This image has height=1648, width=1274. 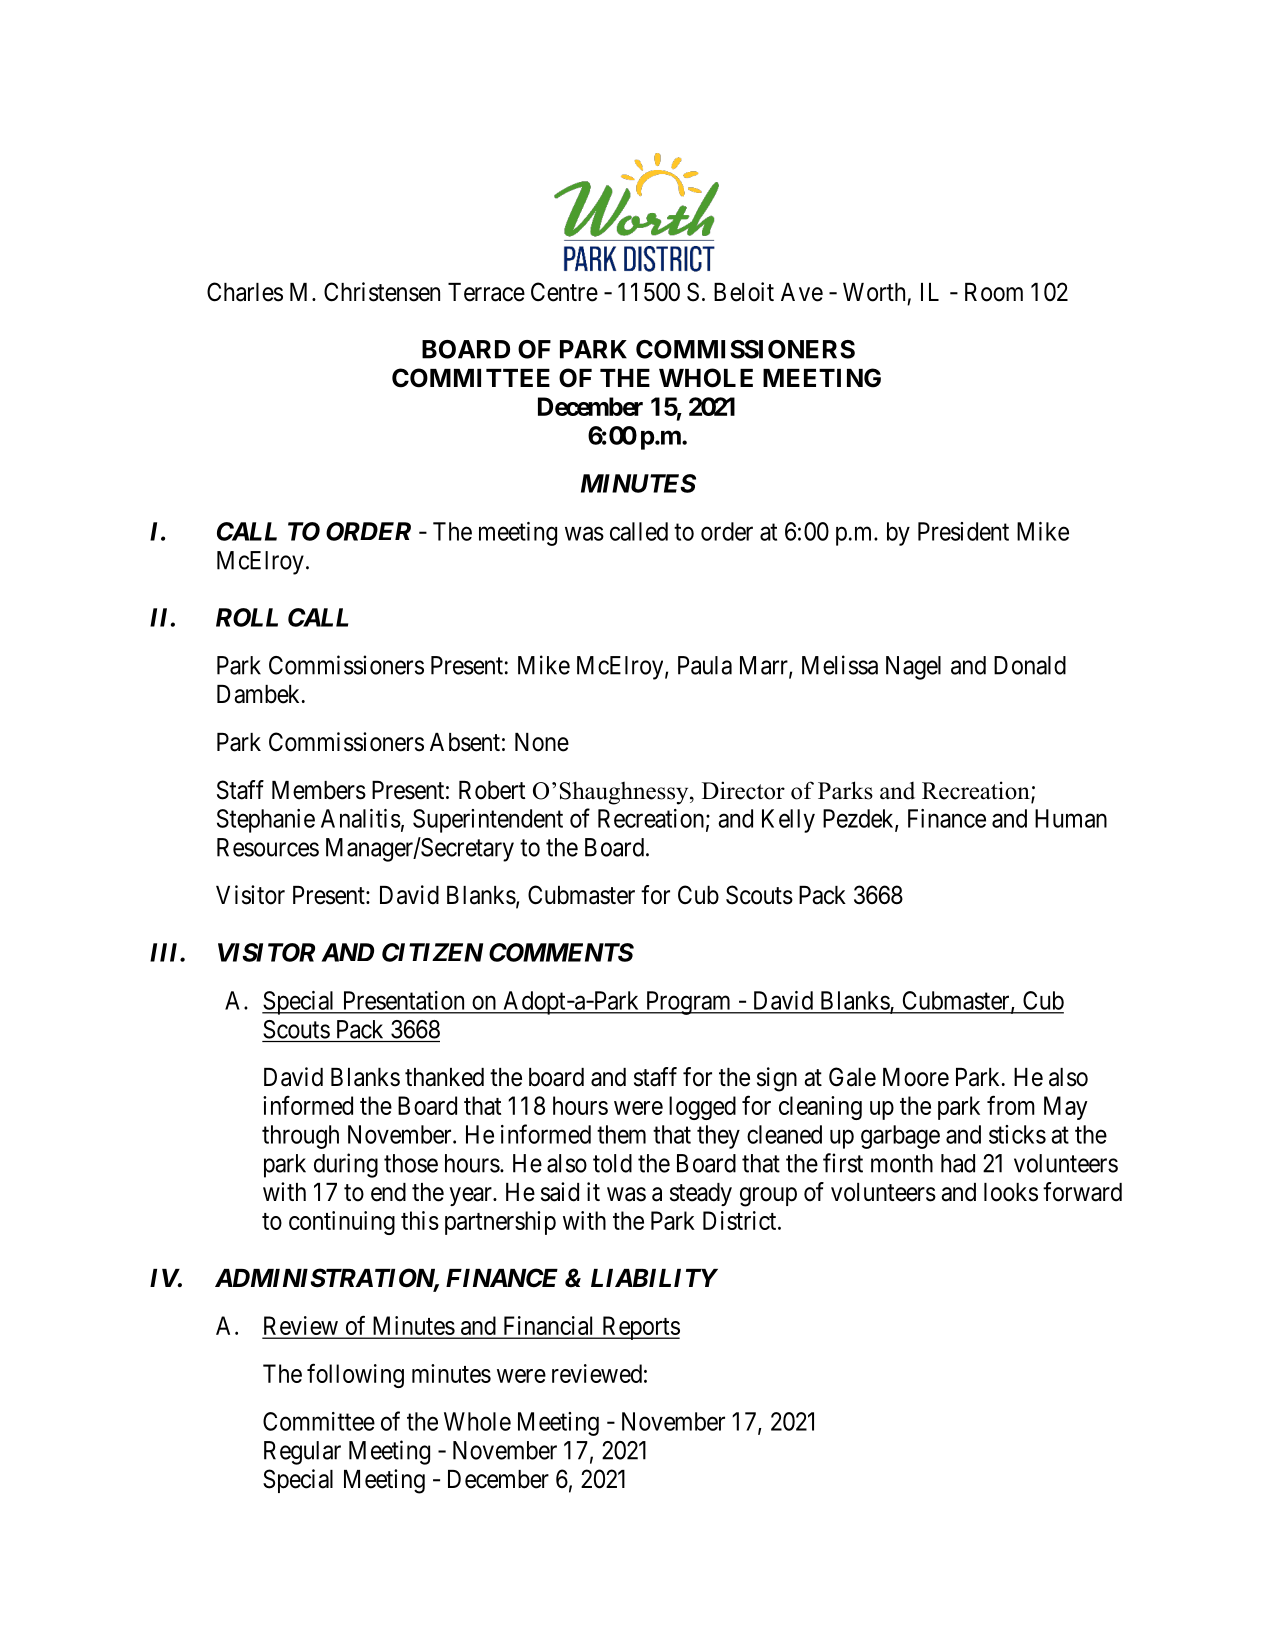 What do you see at coordinates (916, 1077) in the image?
I see `Moore` at bounding box center [916, 1077].
